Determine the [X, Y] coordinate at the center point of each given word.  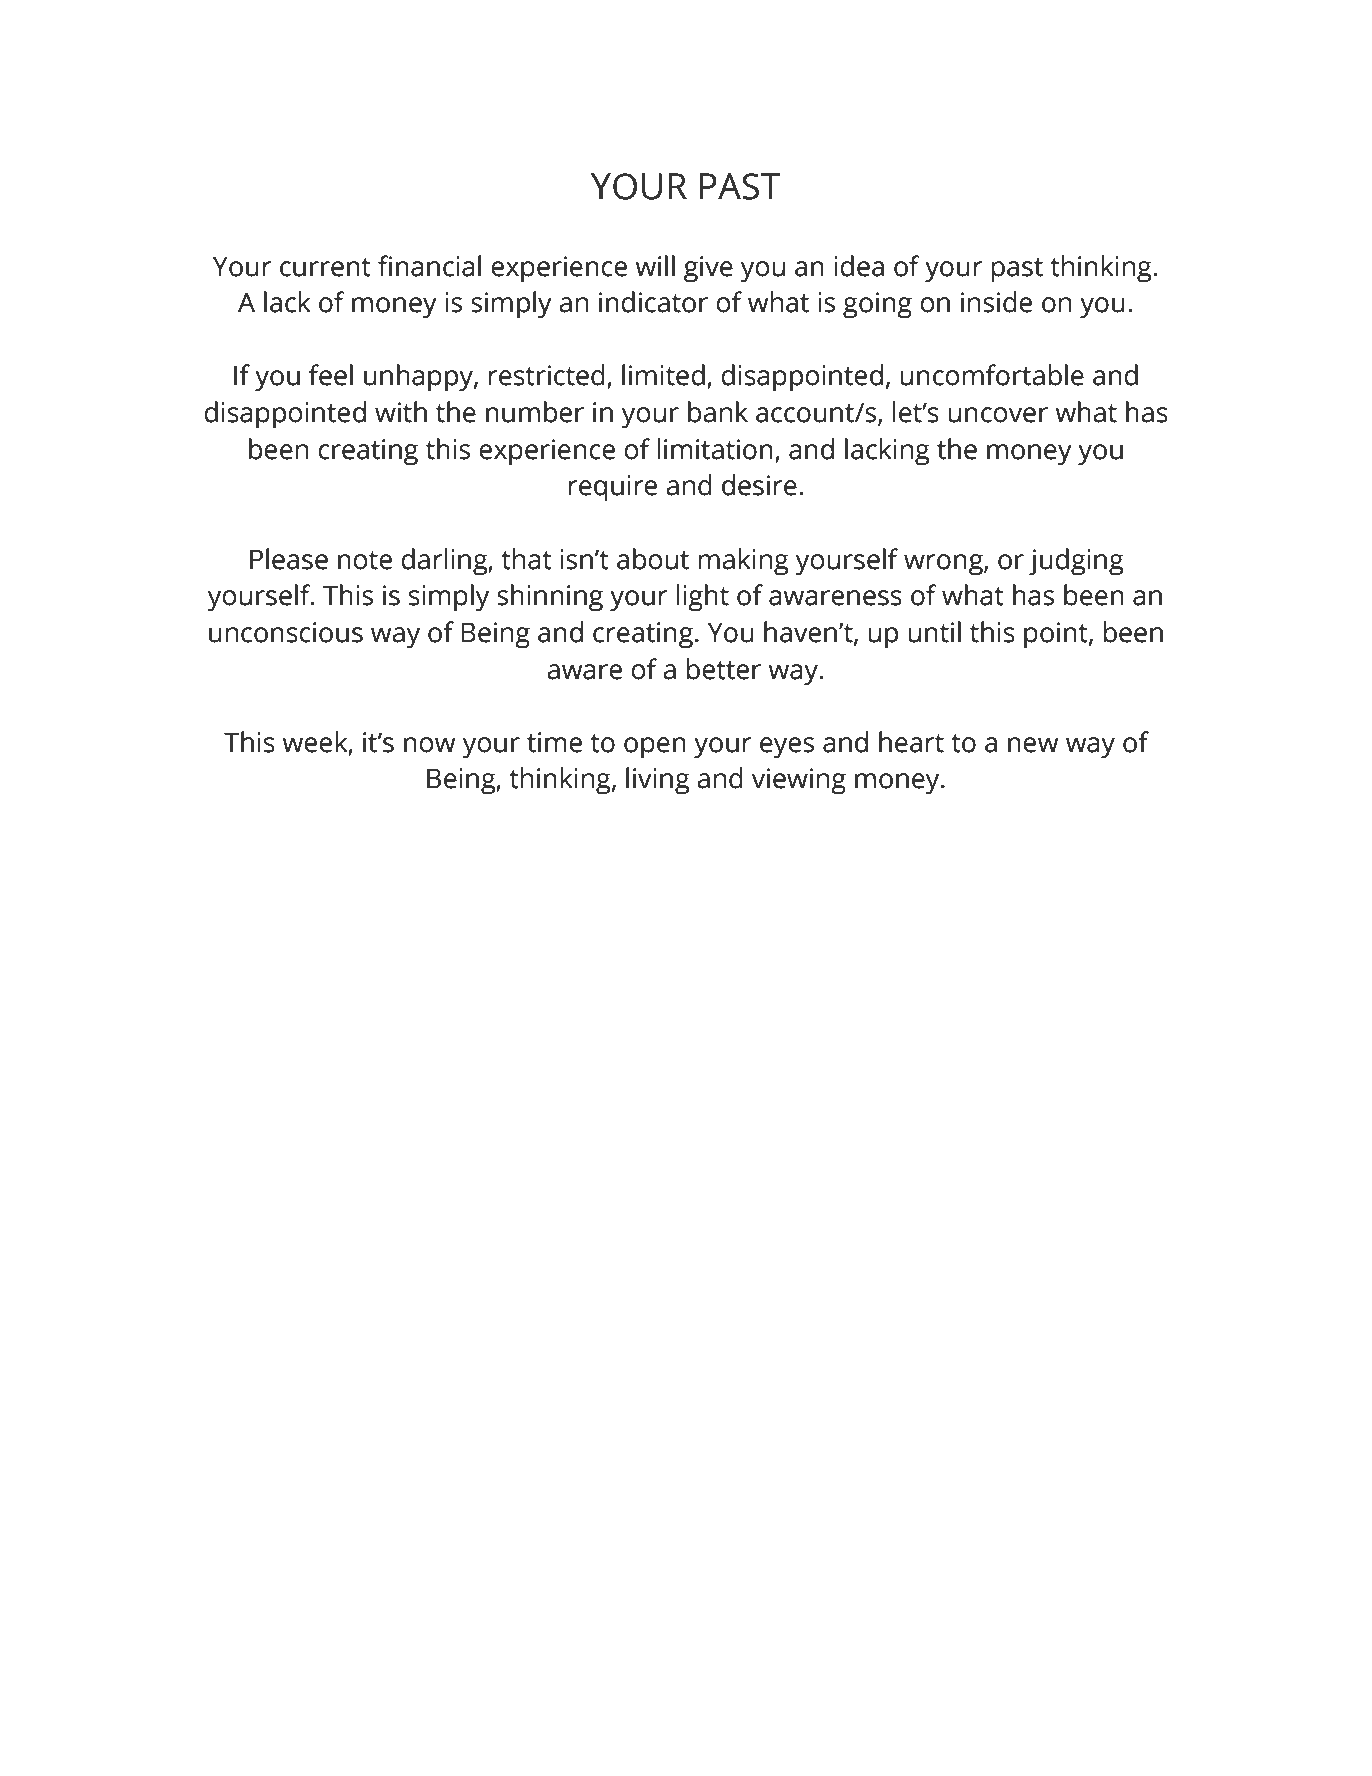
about [653, 559]
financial [429, 266]
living [658, 781]
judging [1076, 562]
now [430, 745]
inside [996, 302]
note [365, 560]
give [708, 269]
